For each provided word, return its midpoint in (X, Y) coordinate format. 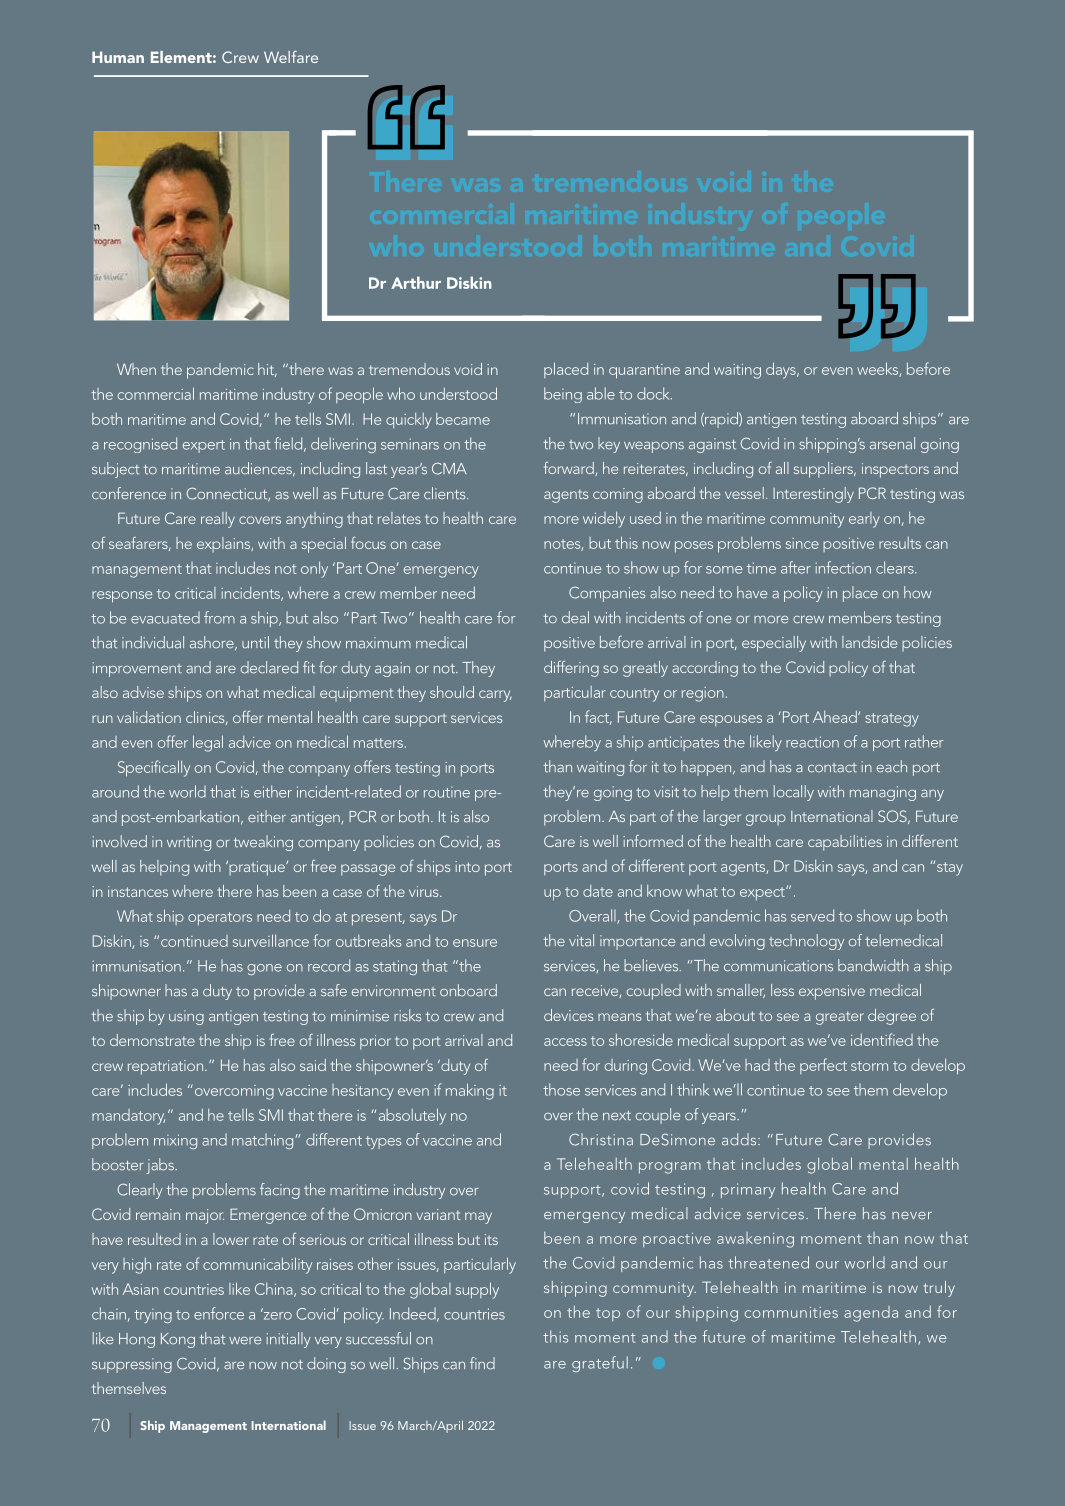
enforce (219, 1313)
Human (118, 57)
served (812, 915)
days (782, 370)
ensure (475, 943)
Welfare (291, 57)
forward (570, 469)
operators (220, 918)
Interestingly (813, 495)
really (218, 520)
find (482, 1363)
